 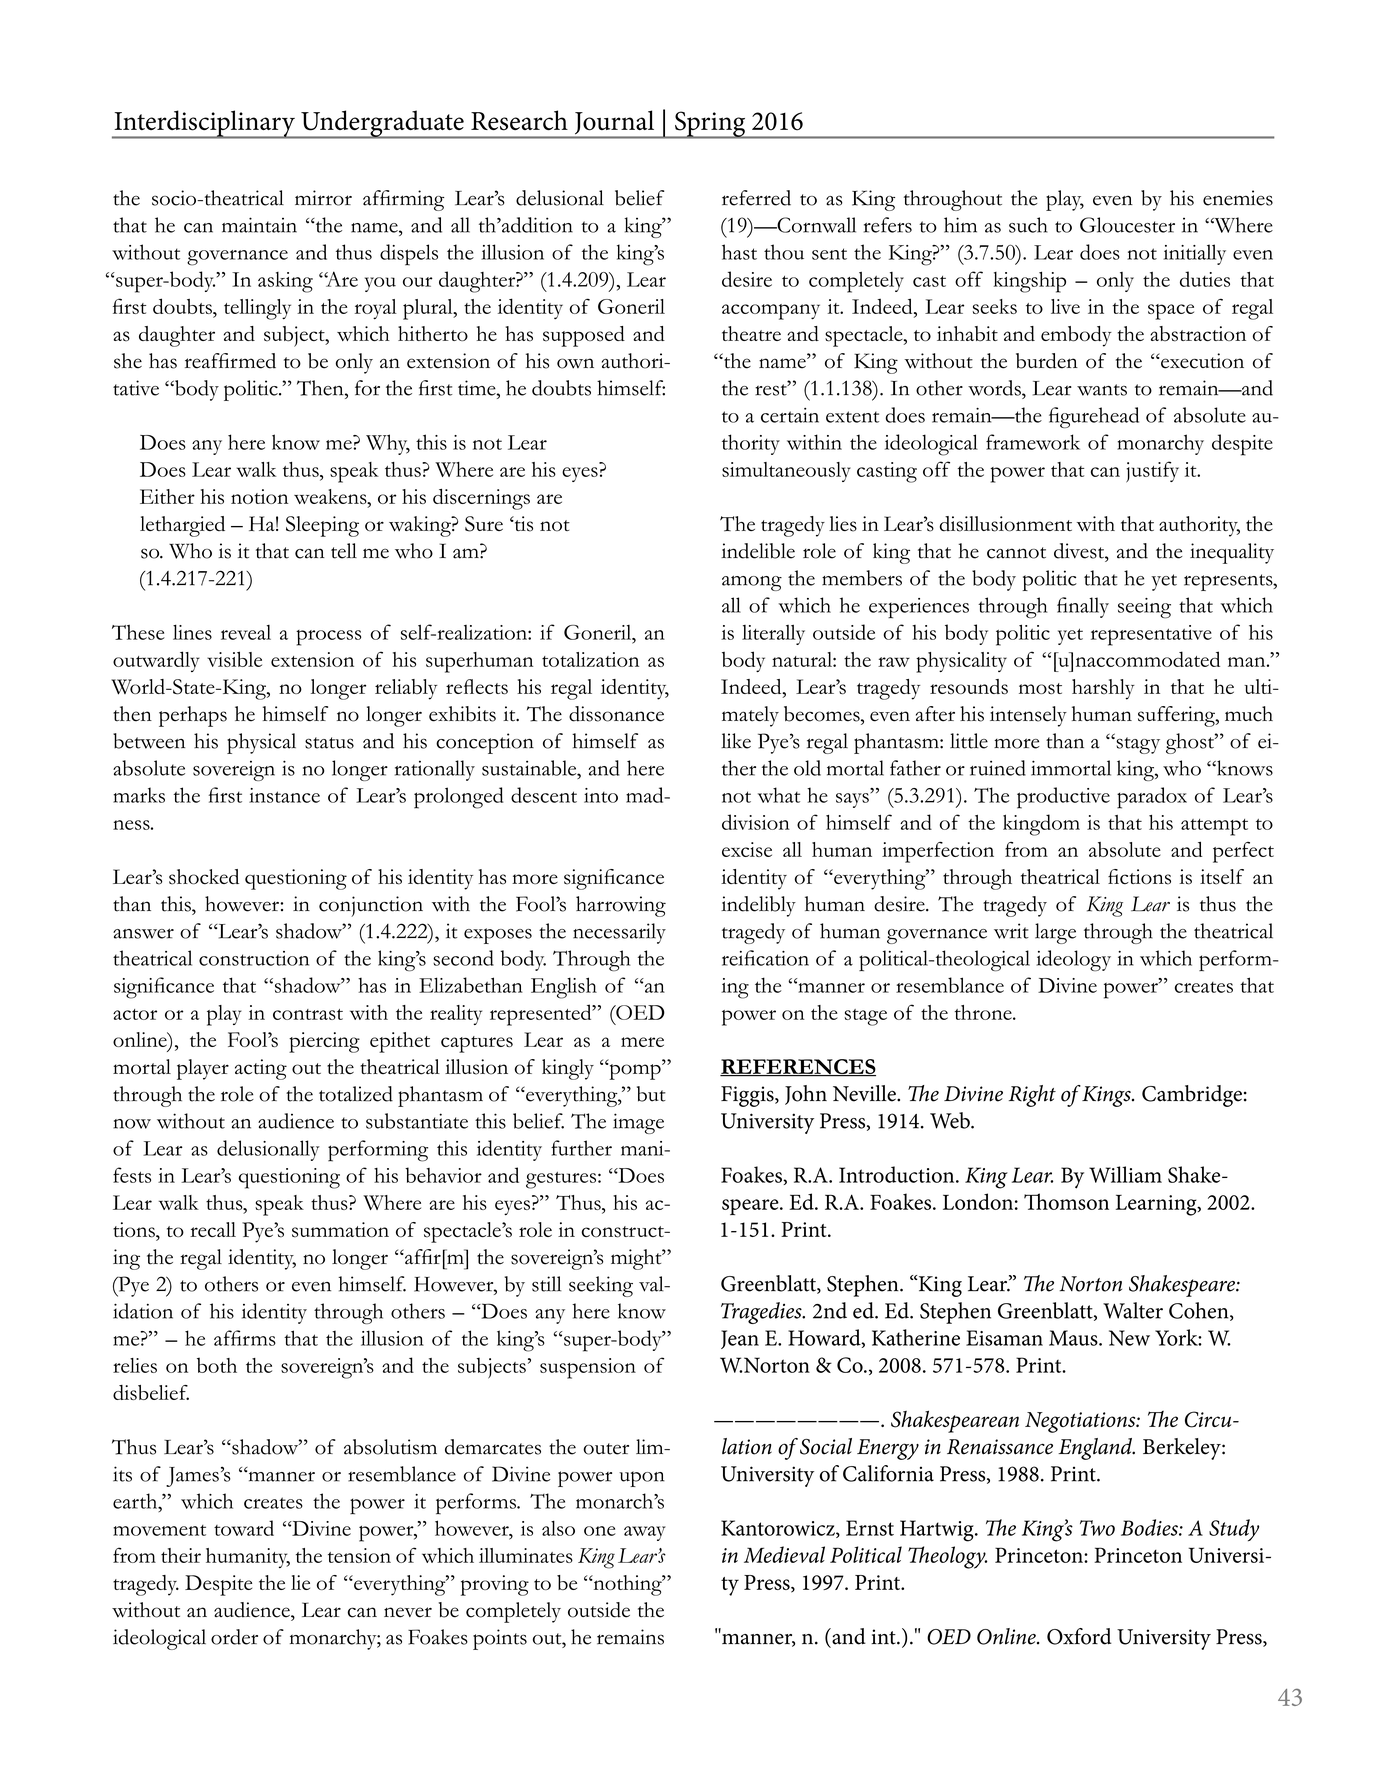 What do you see at coordinates (758, 551) in the document?
I see `indelible` at bounding box center [758, 551].
